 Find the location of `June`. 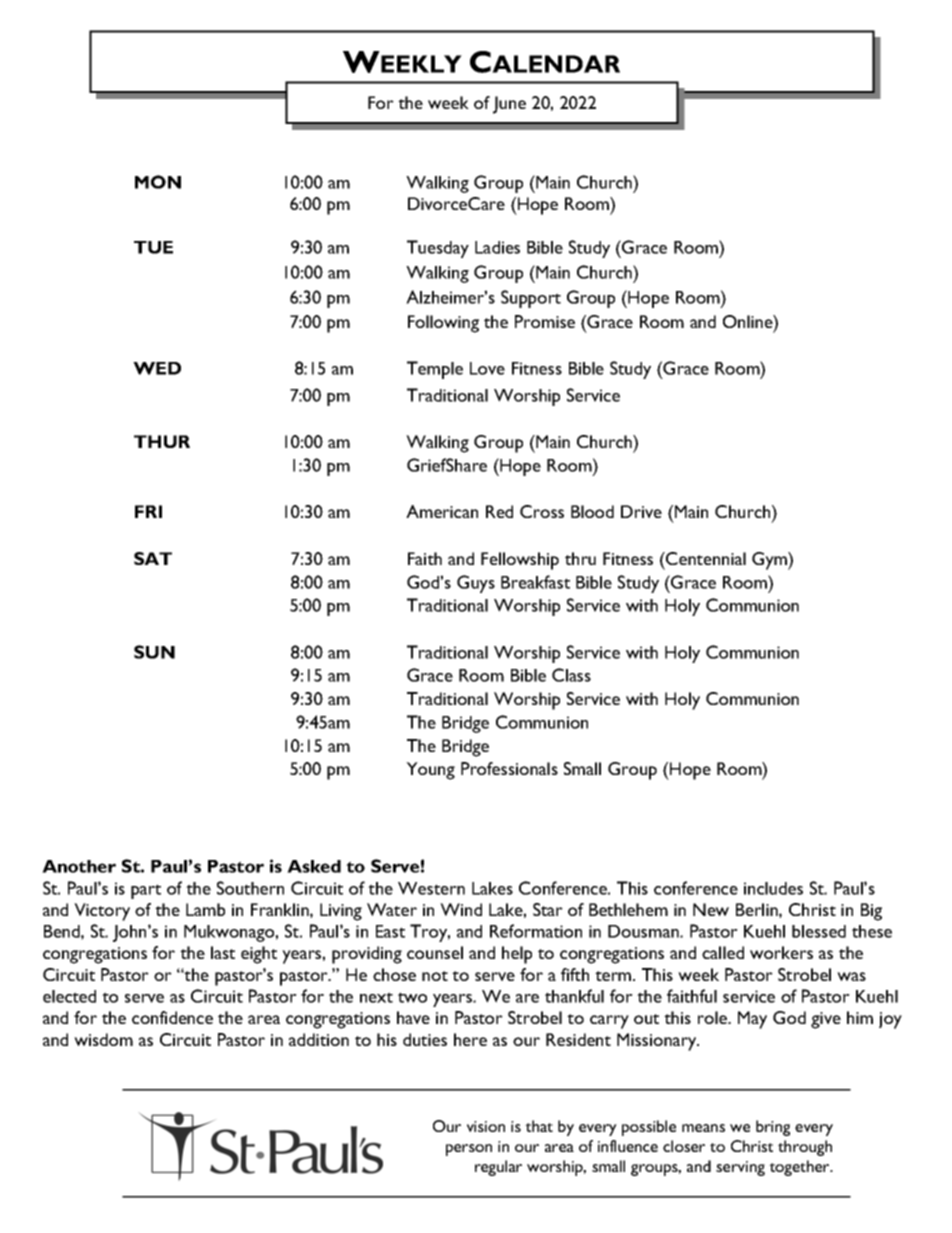

June is located at coordinates (509, 105).
